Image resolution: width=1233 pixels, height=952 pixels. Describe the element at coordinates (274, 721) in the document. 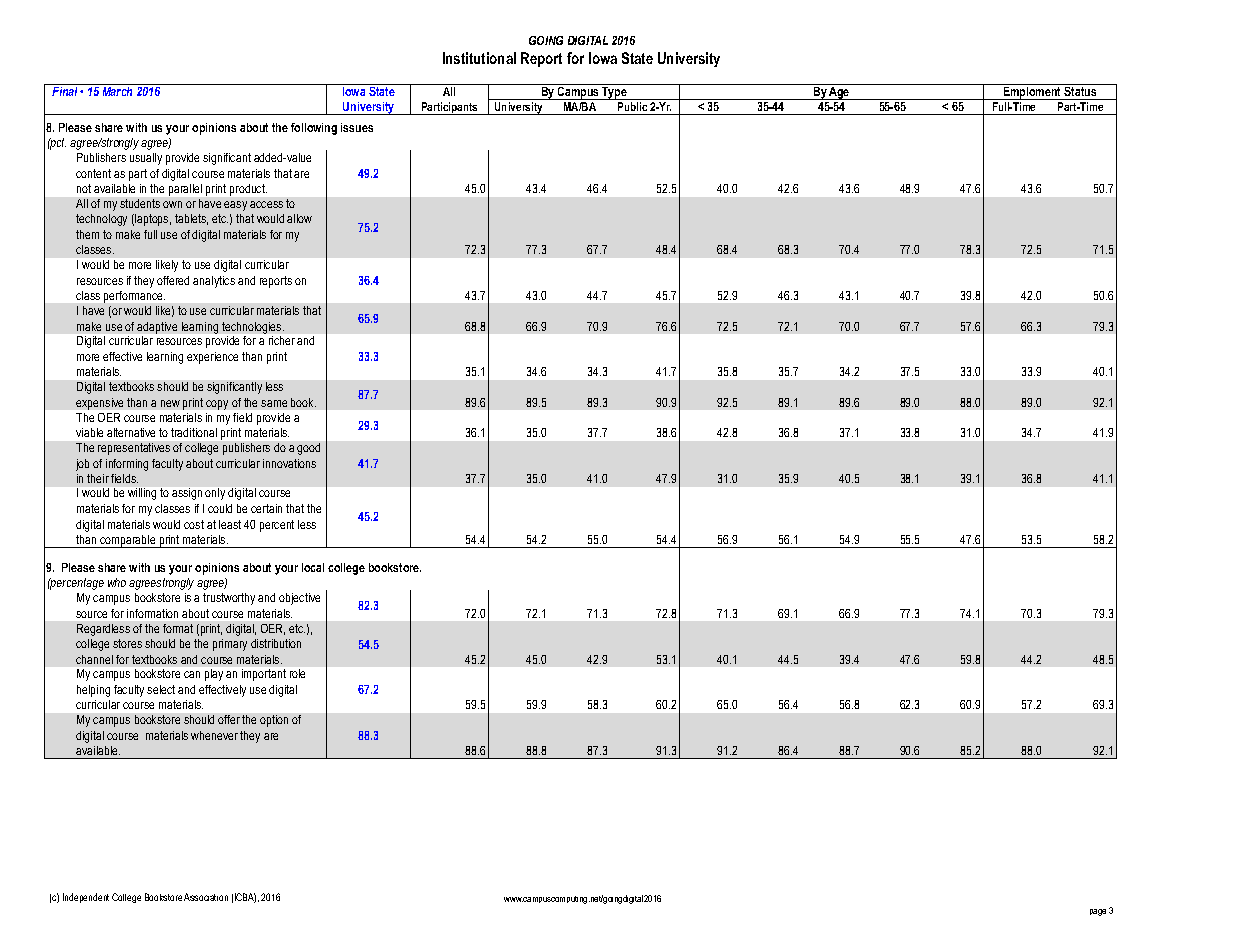

I see `option` at that location.
